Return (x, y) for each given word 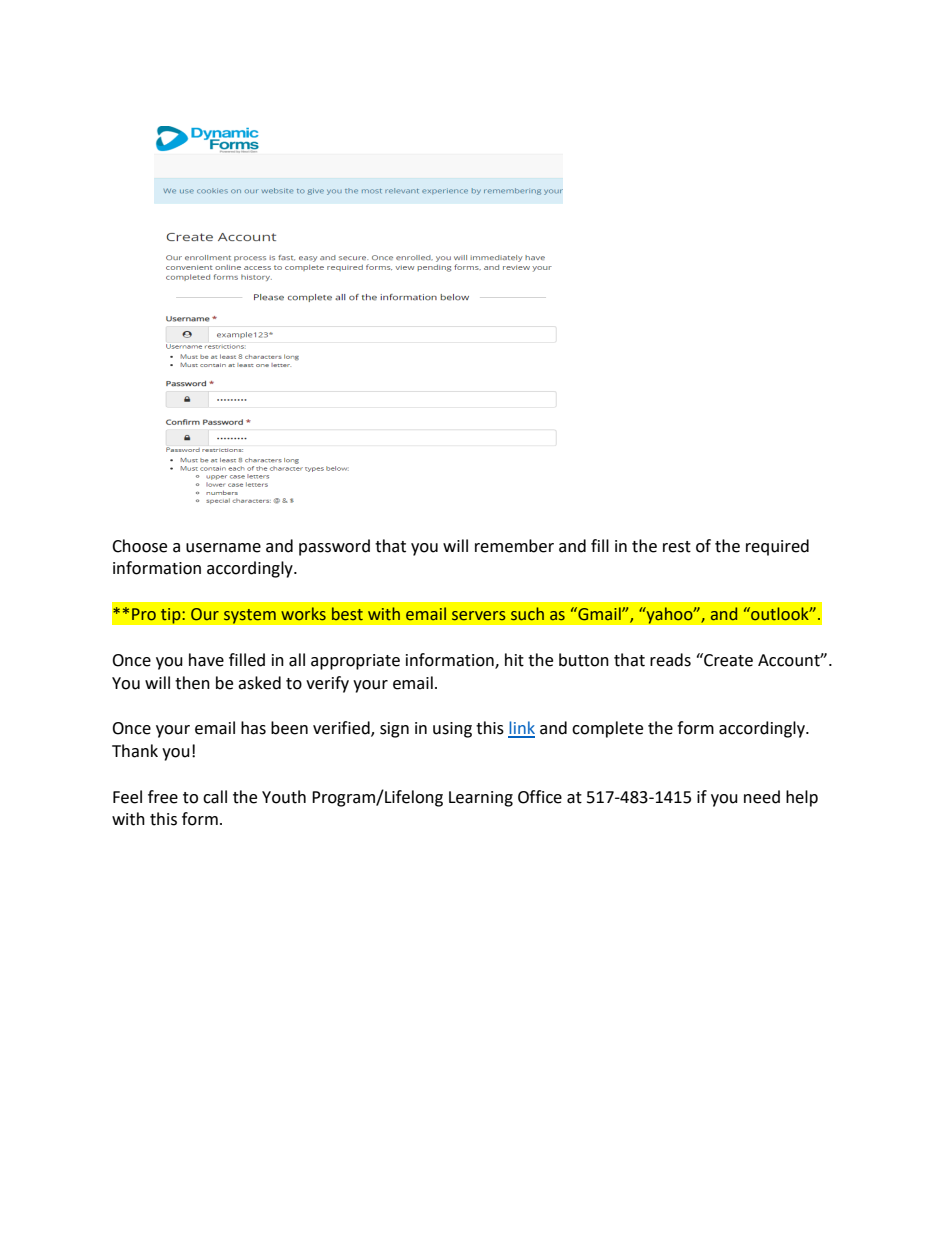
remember (514, 546)
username (223, 548)
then (192, 683)
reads (670, 660)
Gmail (599, 614)
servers (478, 616)
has (253, 728)
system (249, 616)
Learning (481, 799)
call (215, 797)
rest (677, 547)
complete (607, 729)
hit (514, 660)
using (452, 730)
